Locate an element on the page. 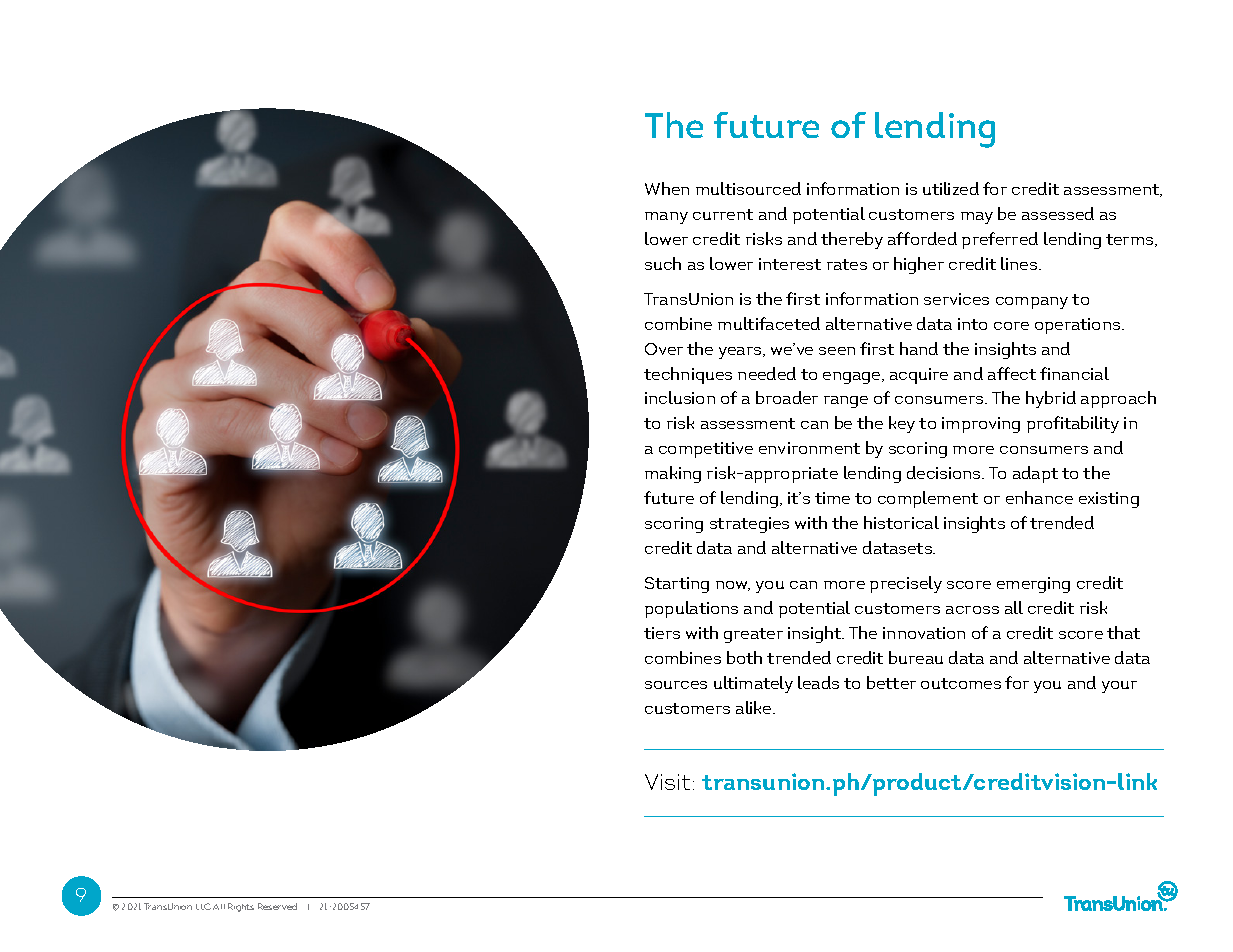 This document has height=952, width=1233. many is located at coordinates (666, 218).
